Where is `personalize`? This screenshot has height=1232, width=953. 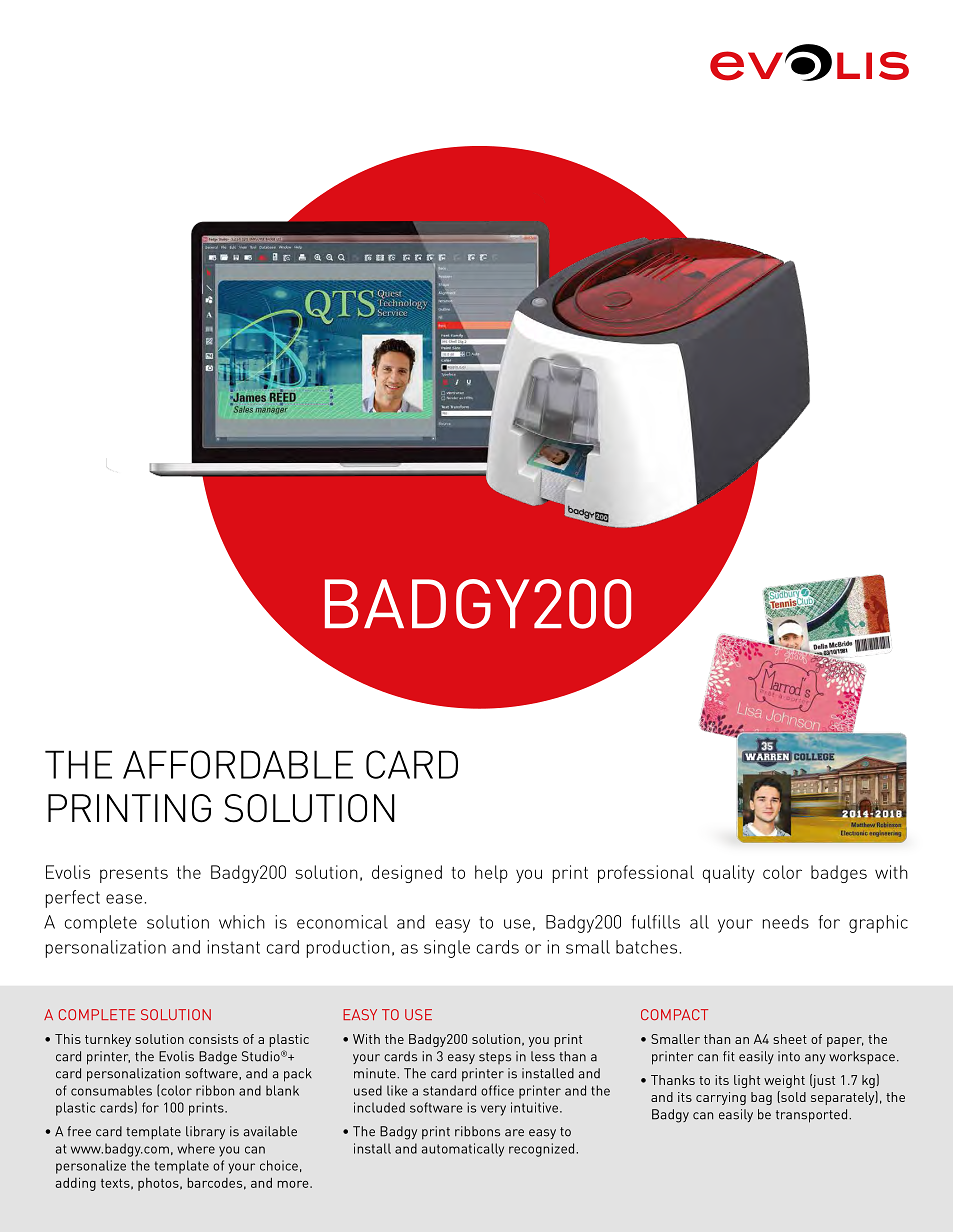 personalize is located at coordinates (91, 1167).
